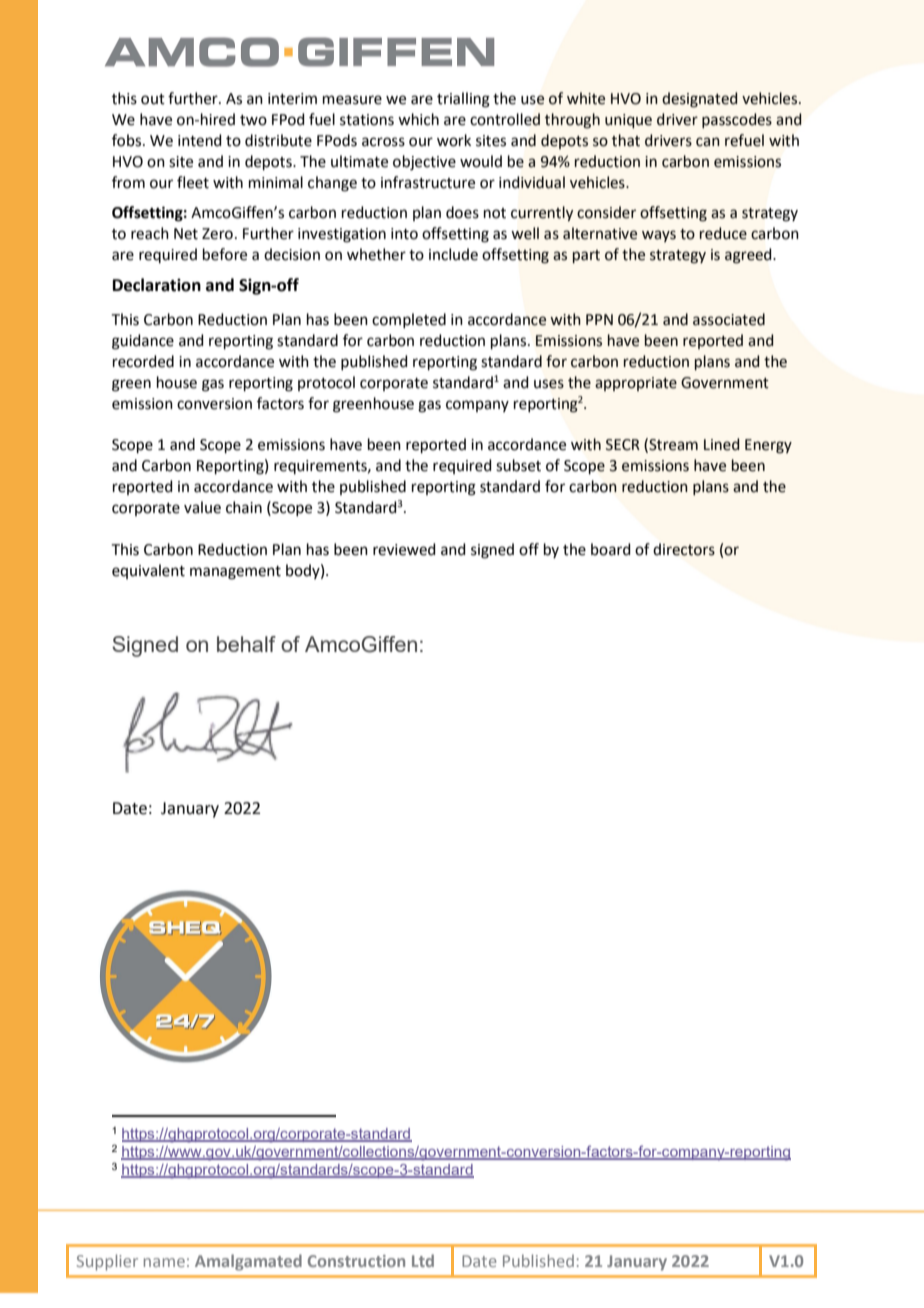  What do you see at coordinates (423, 1260) in the image?
I see `Ltd` at bounding box center [423, 1260].
